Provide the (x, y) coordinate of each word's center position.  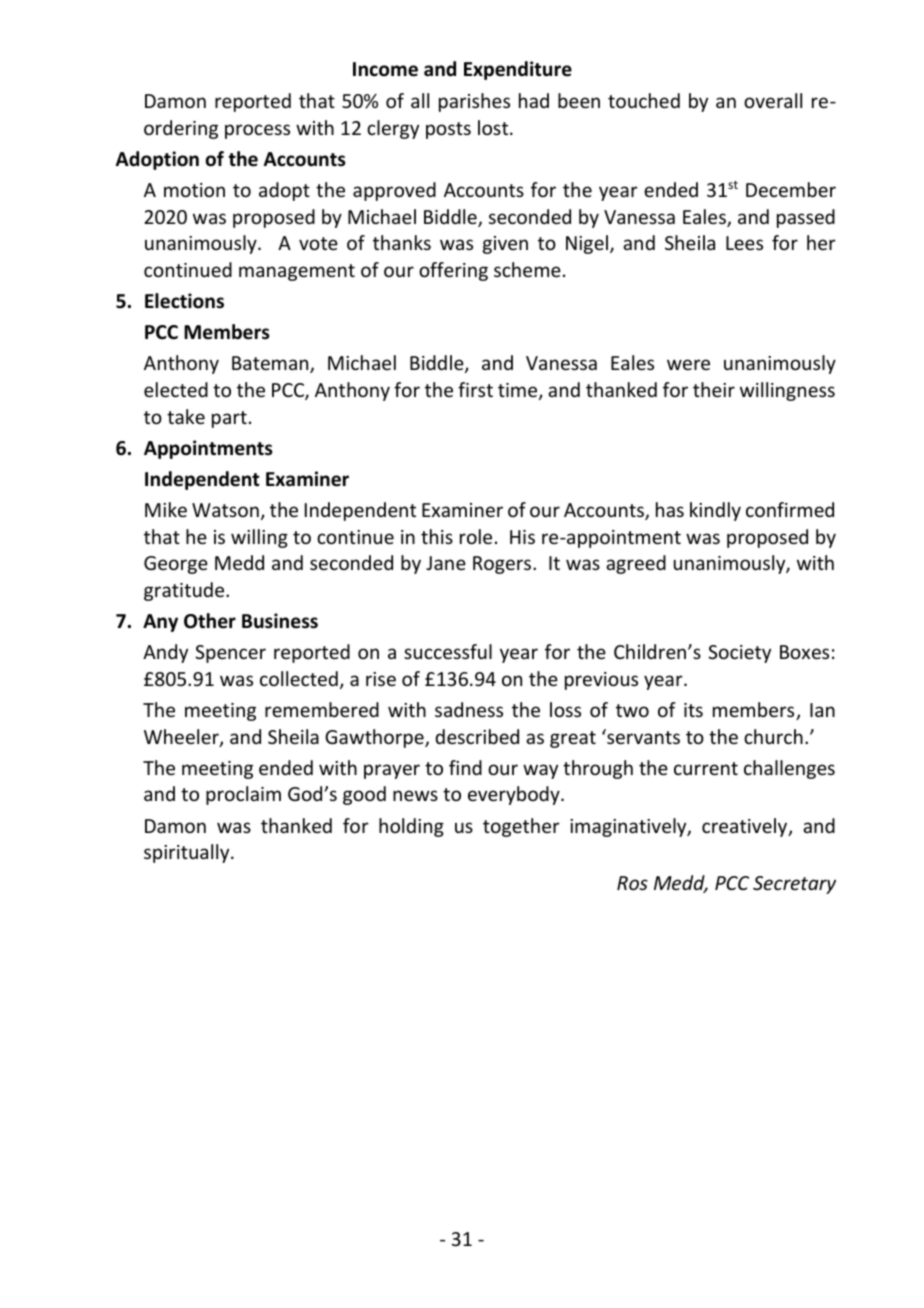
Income (385, 69)
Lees (744, 243)
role (476, 536)
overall (773, 100)
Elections (184, 301)
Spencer (230, 654)
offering (453, 271)
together (521, 827)
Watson (225, 510)
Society (739, 654)
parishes (474, 102)
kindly (715, 511)
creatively (746, 827)
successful (448, 651)
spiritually (188, 853)
